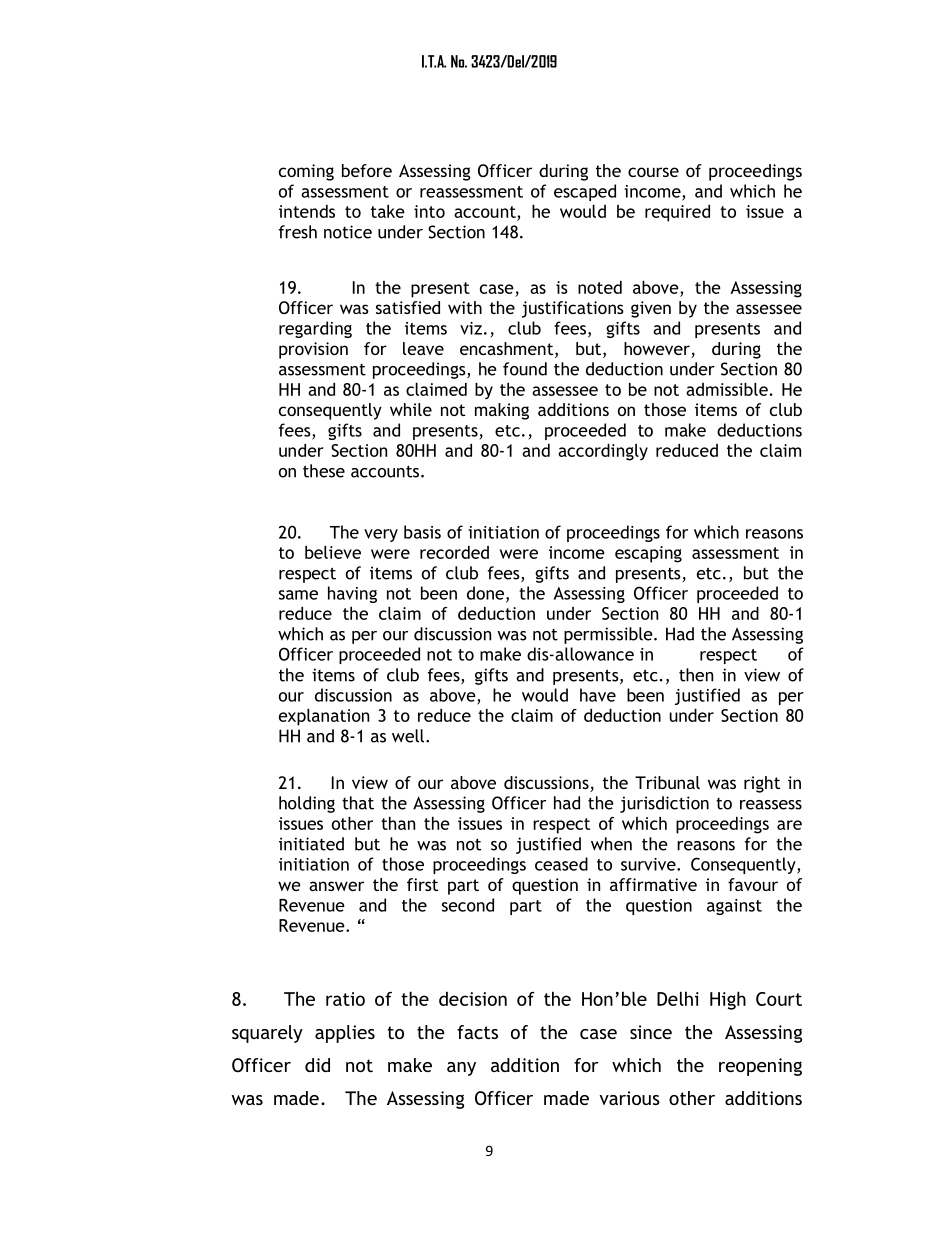 The height and width of the screenshot is (1233, 952). Describe the element at coordinates (317, 1065) in the screenshot. I see `did` at that location.
